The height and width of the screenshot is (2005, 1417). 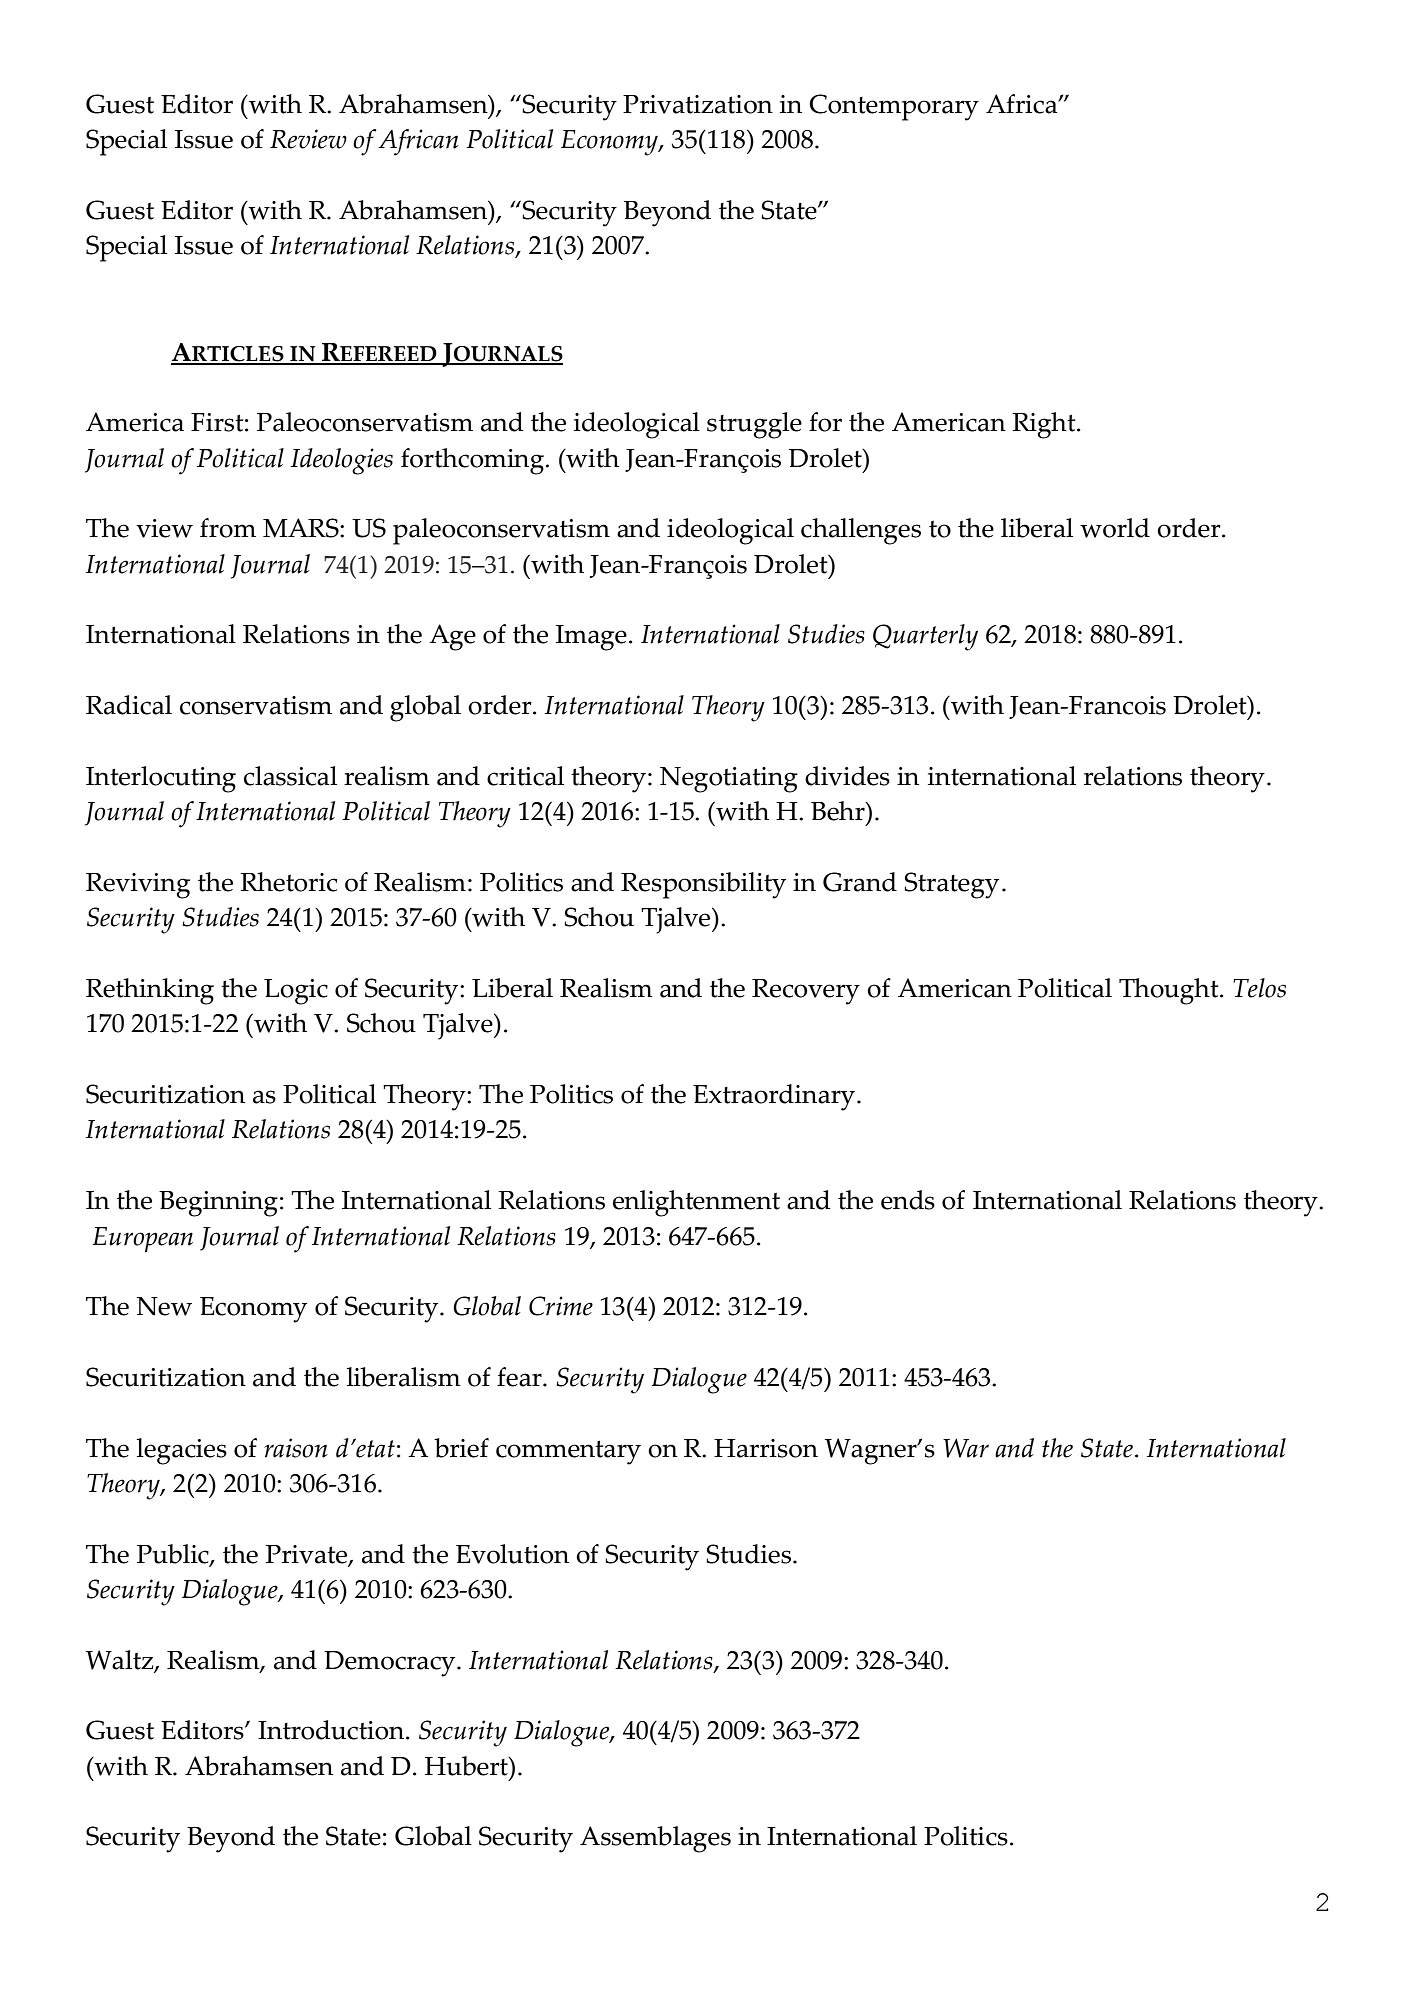 What do you see at coordinates (698, 104) in the screenshot?
I see `Privatization` at bounding box center [698, 104].
